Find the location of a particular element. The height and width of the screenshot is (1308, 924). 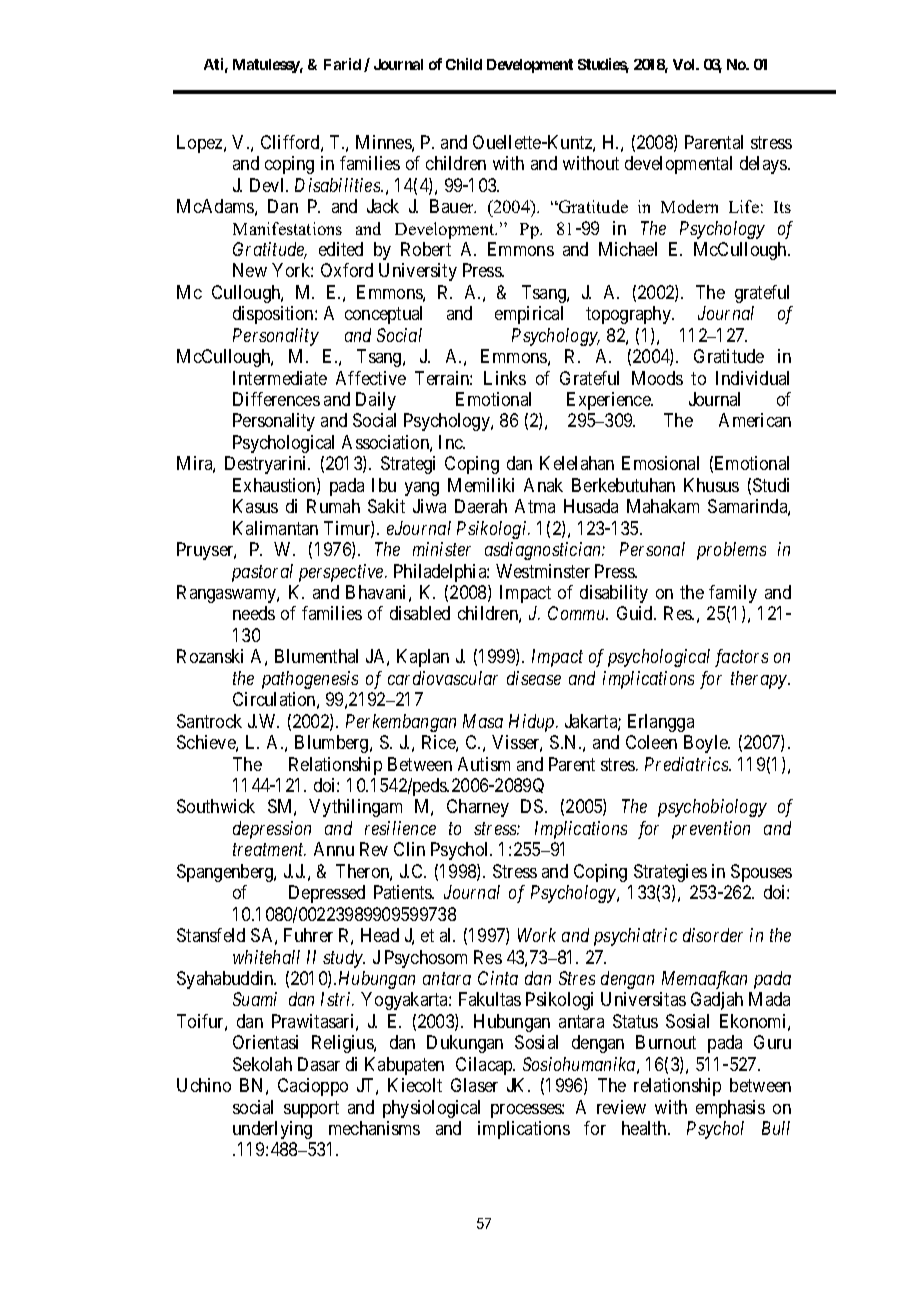

underlying is located at coordinates (272, 1130).
